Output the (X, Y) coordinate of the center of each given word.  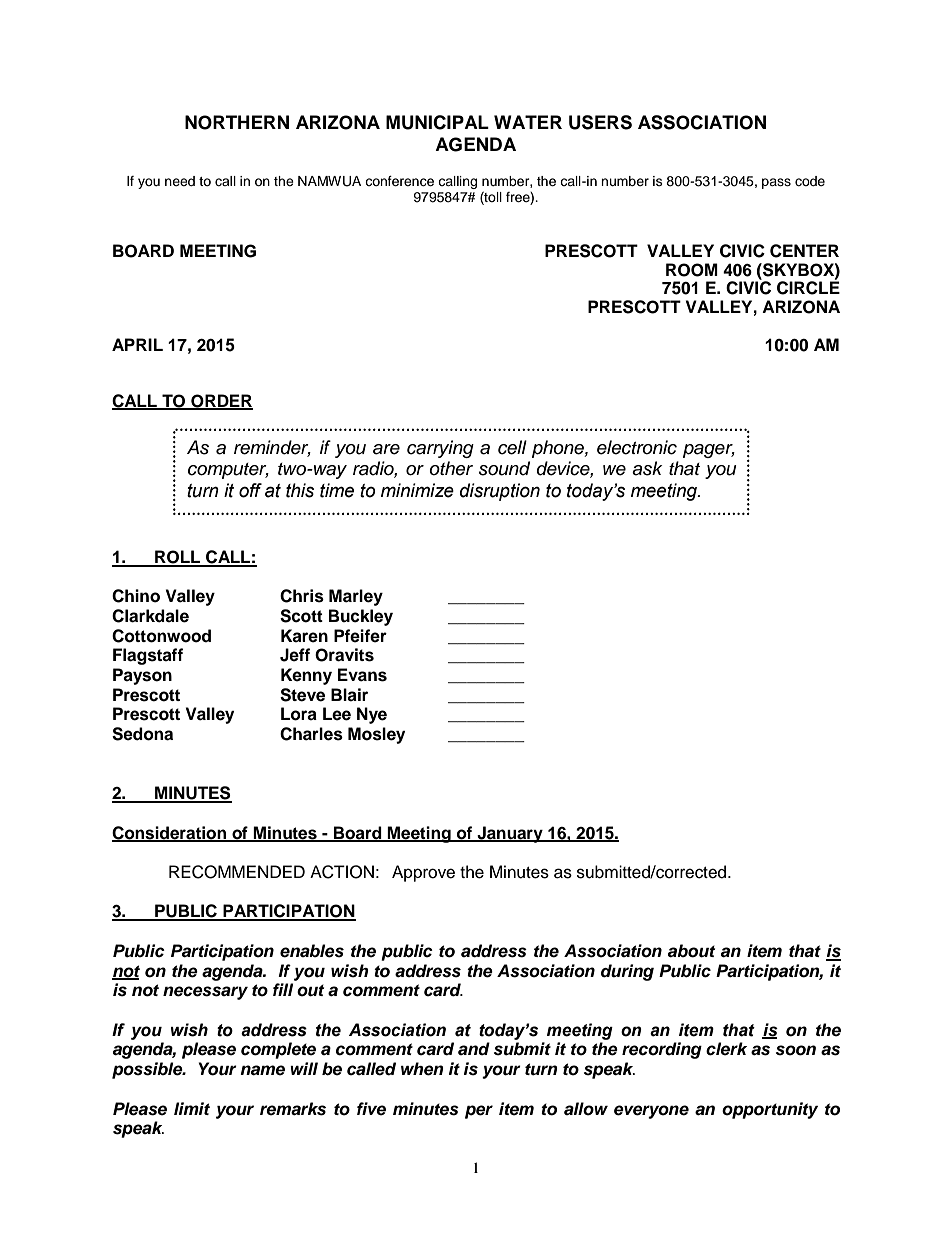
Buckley (361, 617)
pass (776, 183)
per (479, 1112)
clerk (726, 1049)
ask (647, 468)
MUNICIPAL (437, 122)
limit (192, 1108)
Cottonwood (161, 636)
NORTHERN (237, 122)
